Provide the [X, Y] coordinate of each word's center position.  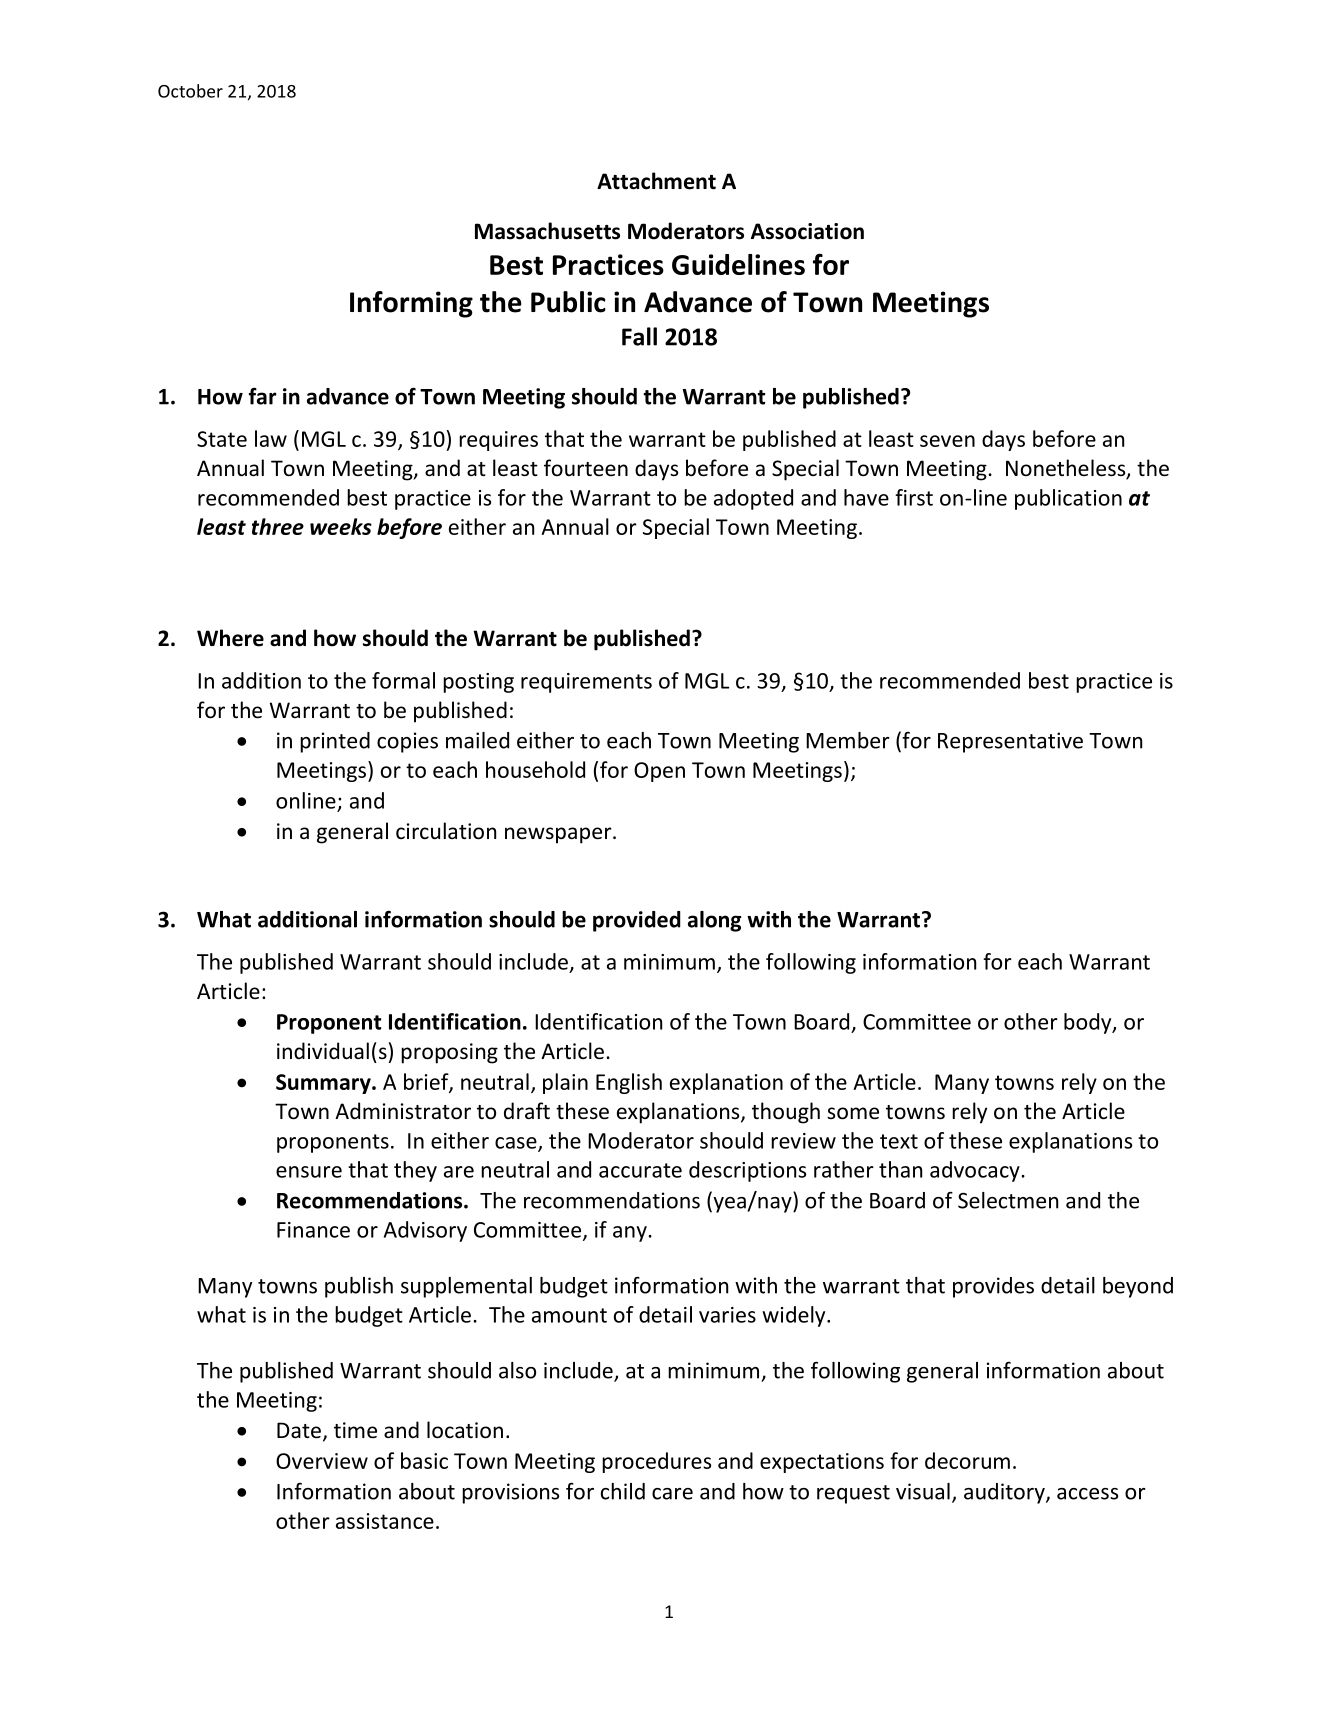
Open [659, 772]
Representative [1010, 742]
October [190, 91]
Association [807, 231]
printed [335, 742]
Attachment [656, 181]
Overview [322, 1461]
